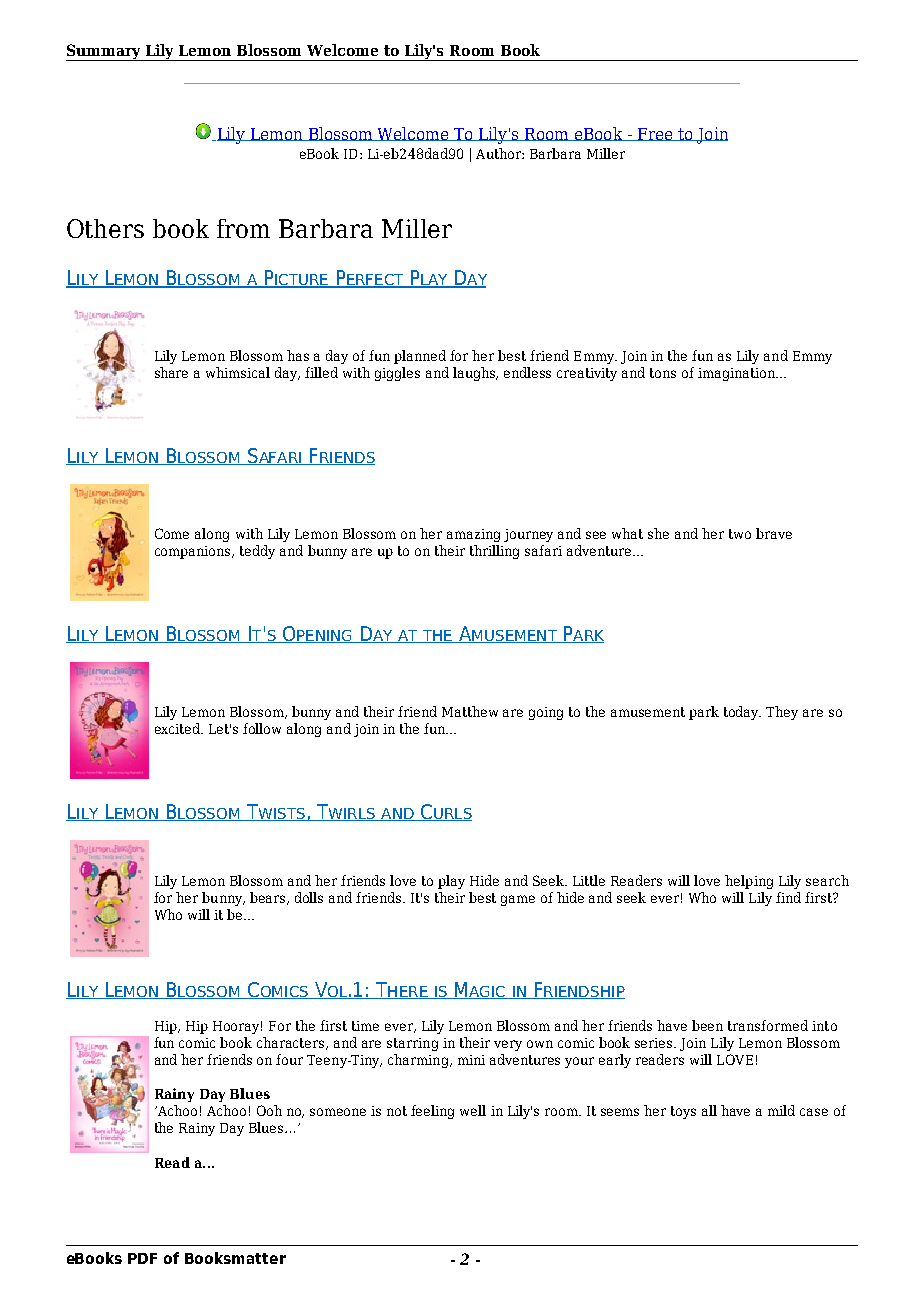  Describe the element at coordinates (655, 134) in the page. I see `Free` at that location.
